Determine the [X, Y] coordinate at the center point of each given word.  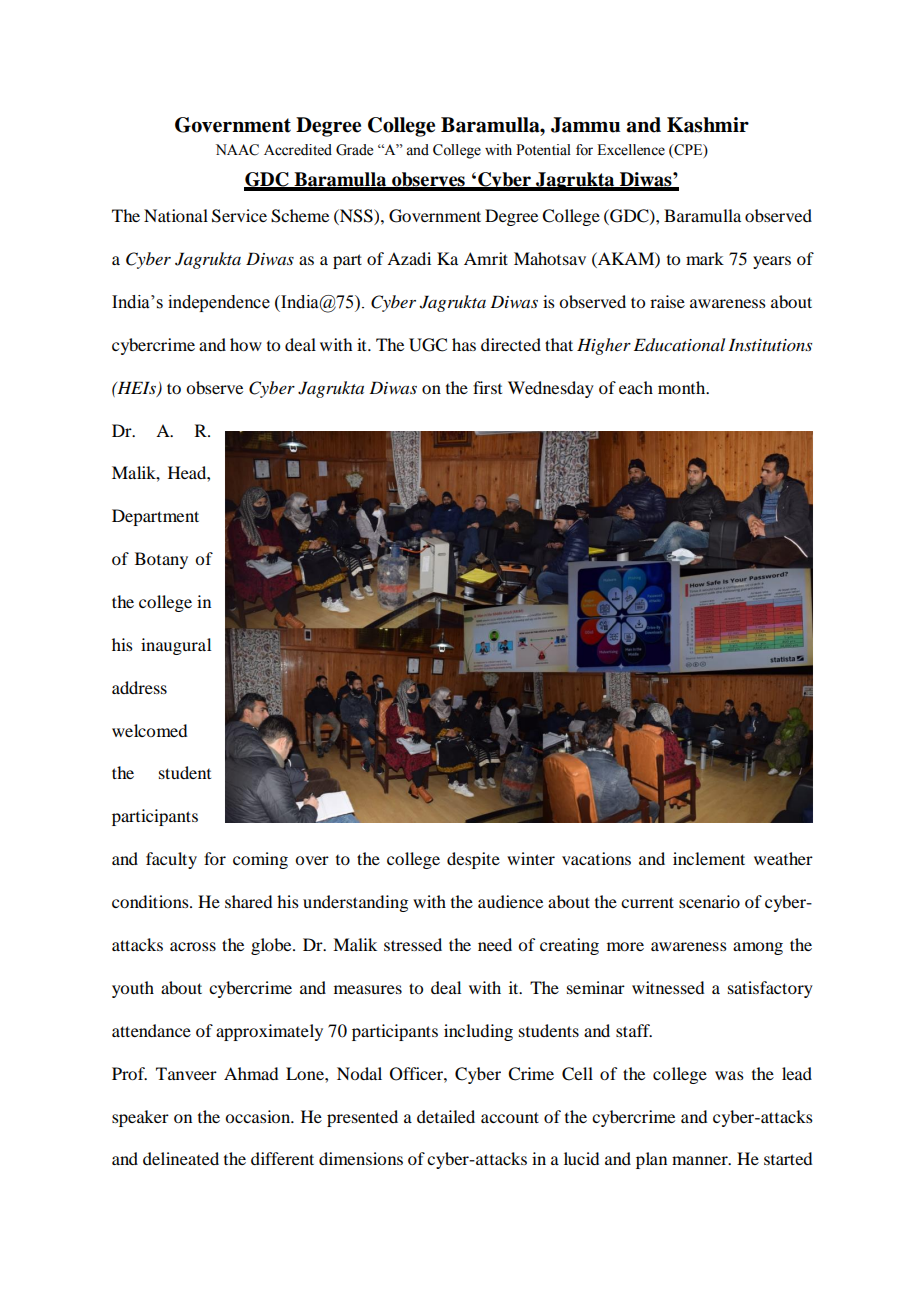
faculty [171, 860]
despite [473, 860]
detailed [446, 1116]
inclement [709, 858]
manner [701, 1160]
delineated [181, 1158]
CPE [688, 150]
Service [239, 216]
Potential [543, 150]
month [683, 387]
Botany [161, 560]
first [487, 387]
